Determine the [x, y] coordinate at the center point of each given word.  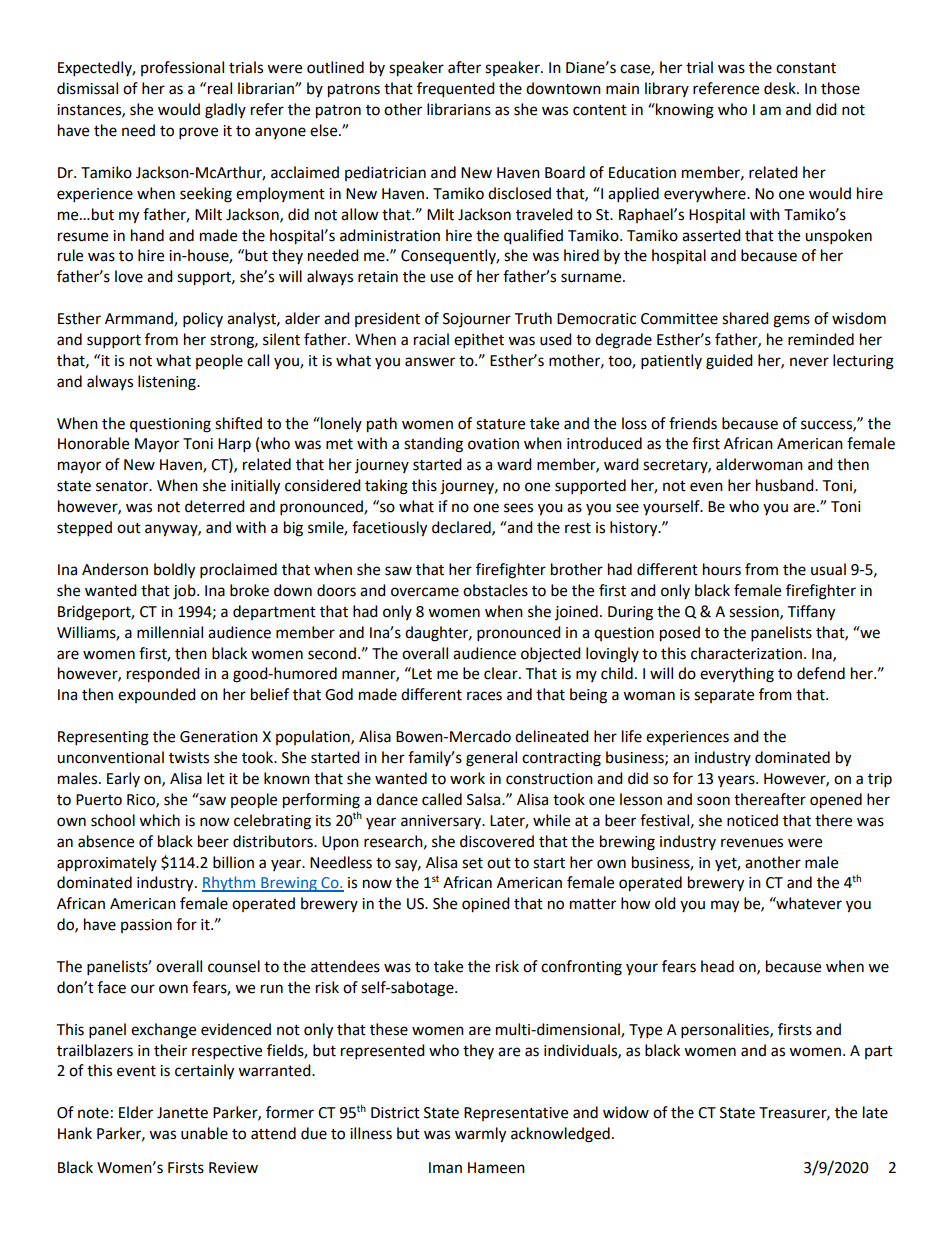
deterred [215, 506]
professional [182, 68]
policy [203, 320]
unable [204, 1133]
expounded [157, 695]
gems [791, 321]
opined [486, 905]
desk [781, 88]
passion [146, 926]
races [484, 696]
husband [786, 485]
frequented [456, 90]
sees [518, 508]
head [717, 966]
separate [724, 696]
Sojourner [477, 320]
